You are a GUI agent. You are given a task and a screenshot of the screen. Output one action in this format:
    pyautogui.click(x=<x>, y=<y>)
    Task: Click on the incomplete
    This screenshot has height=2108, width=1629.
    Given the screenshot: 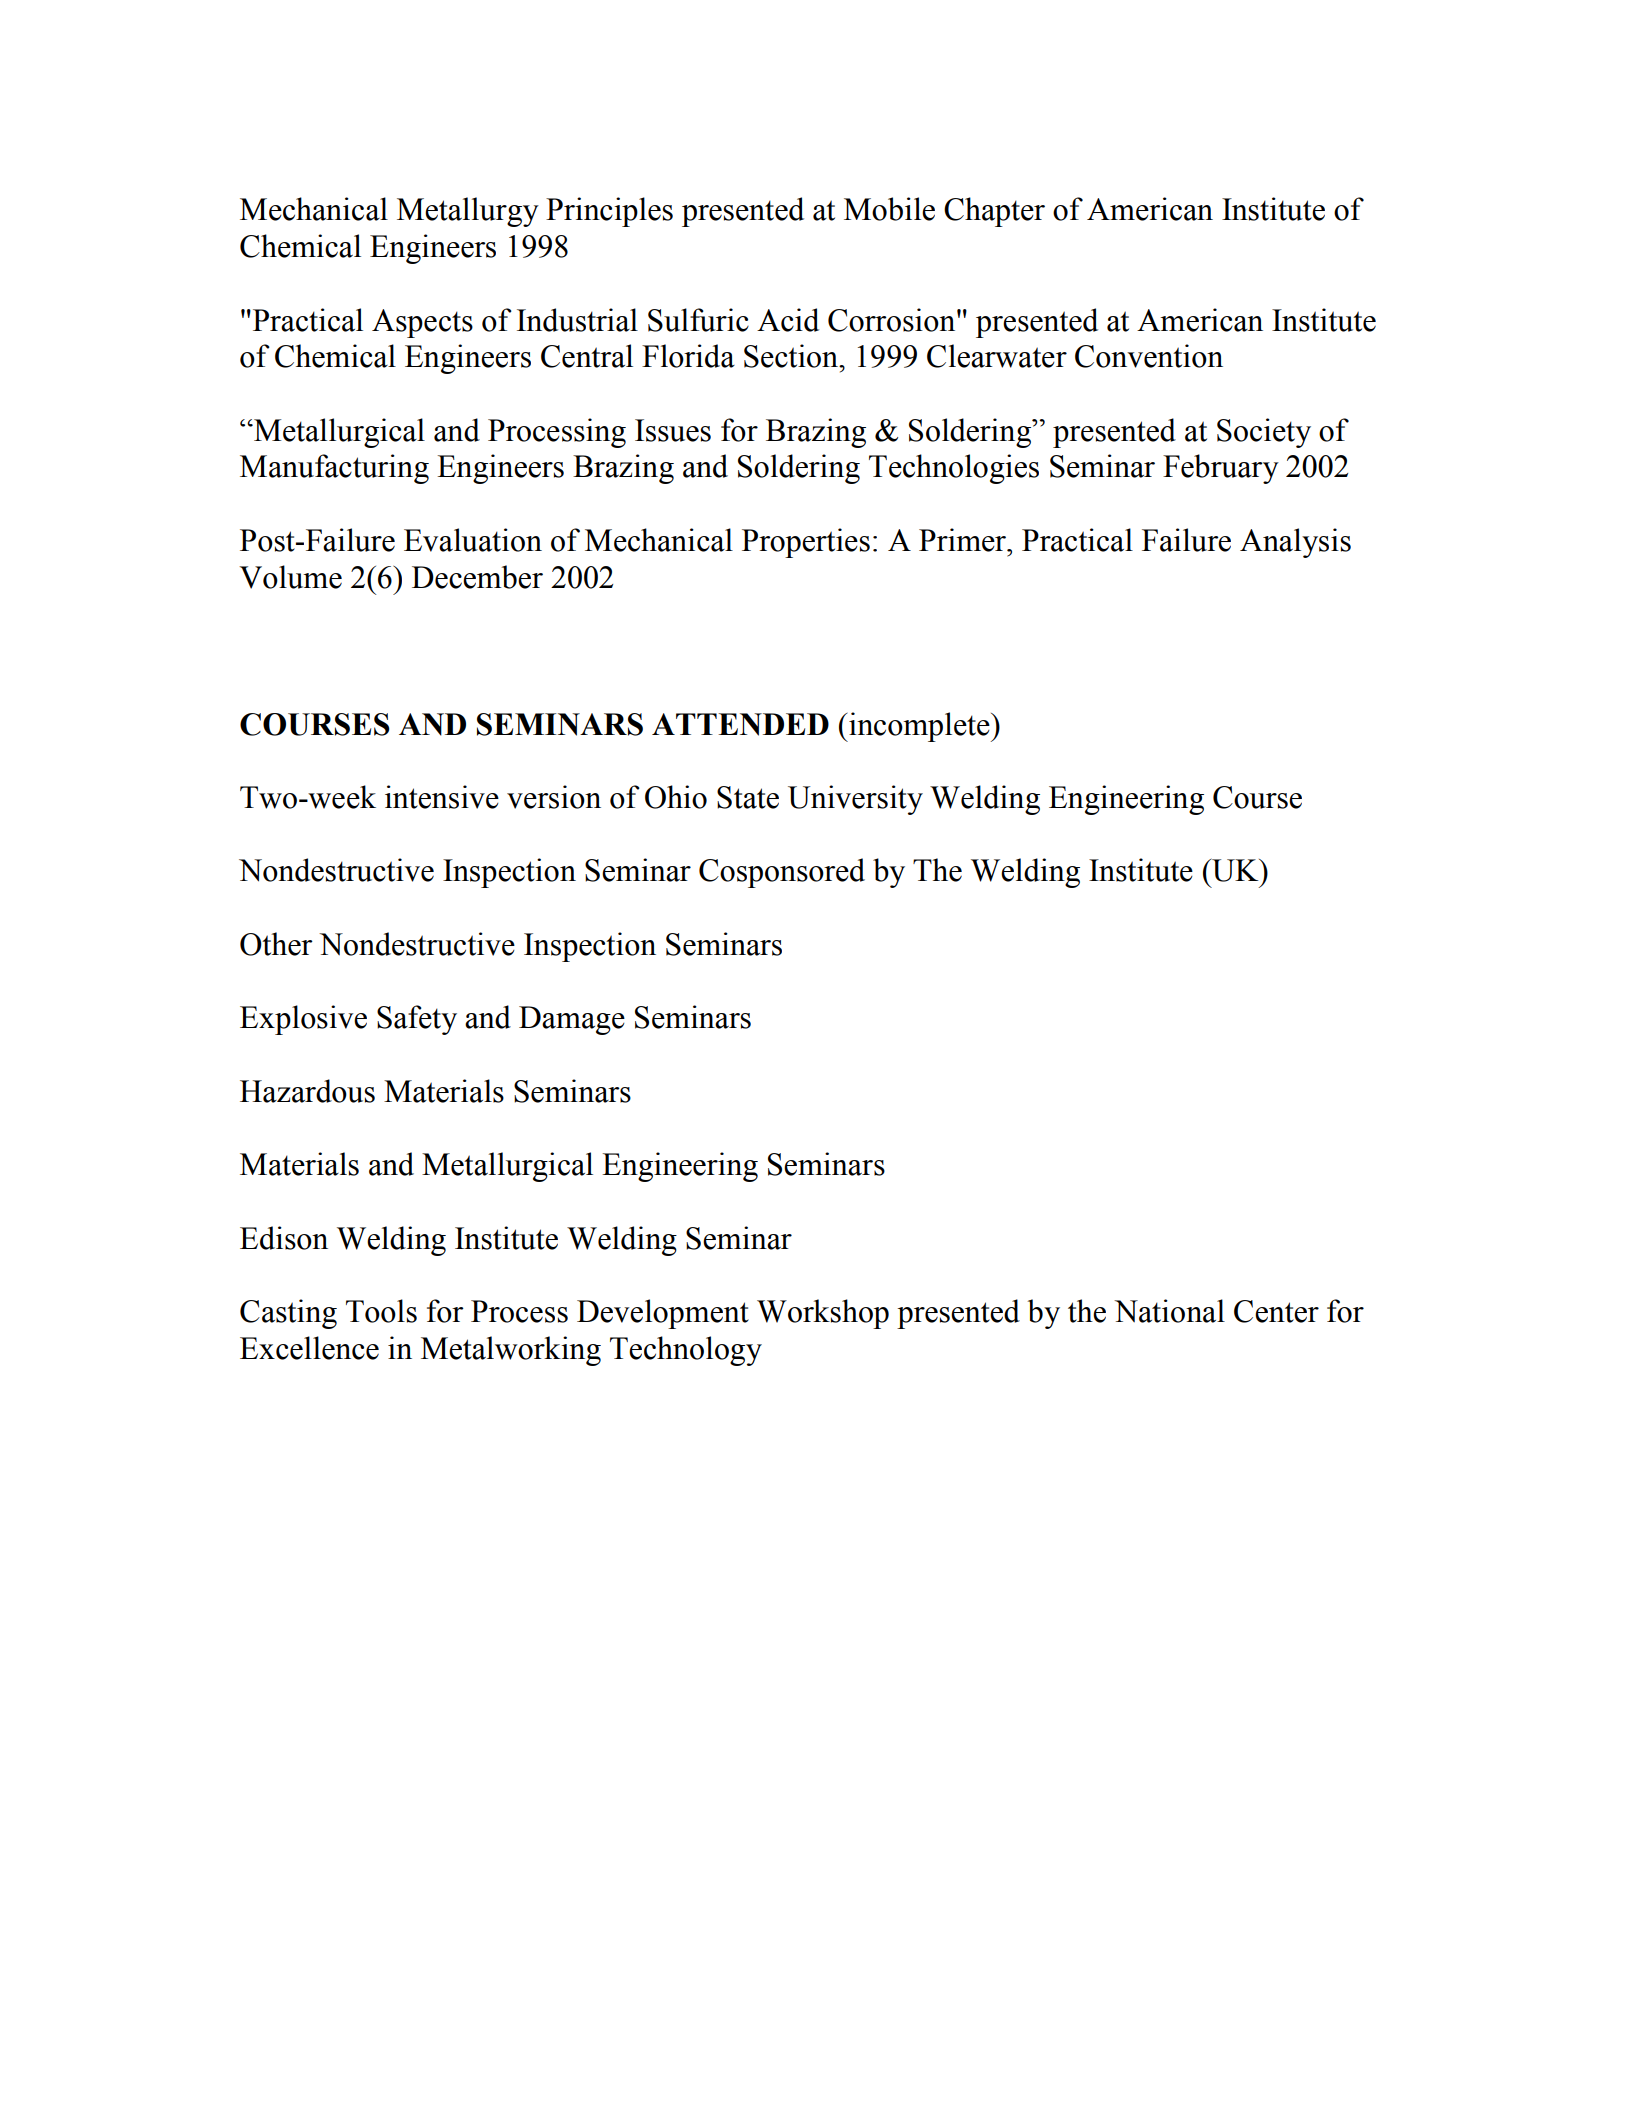 What is the action you would take?
    pyautogui.click(x=919, y=727)
